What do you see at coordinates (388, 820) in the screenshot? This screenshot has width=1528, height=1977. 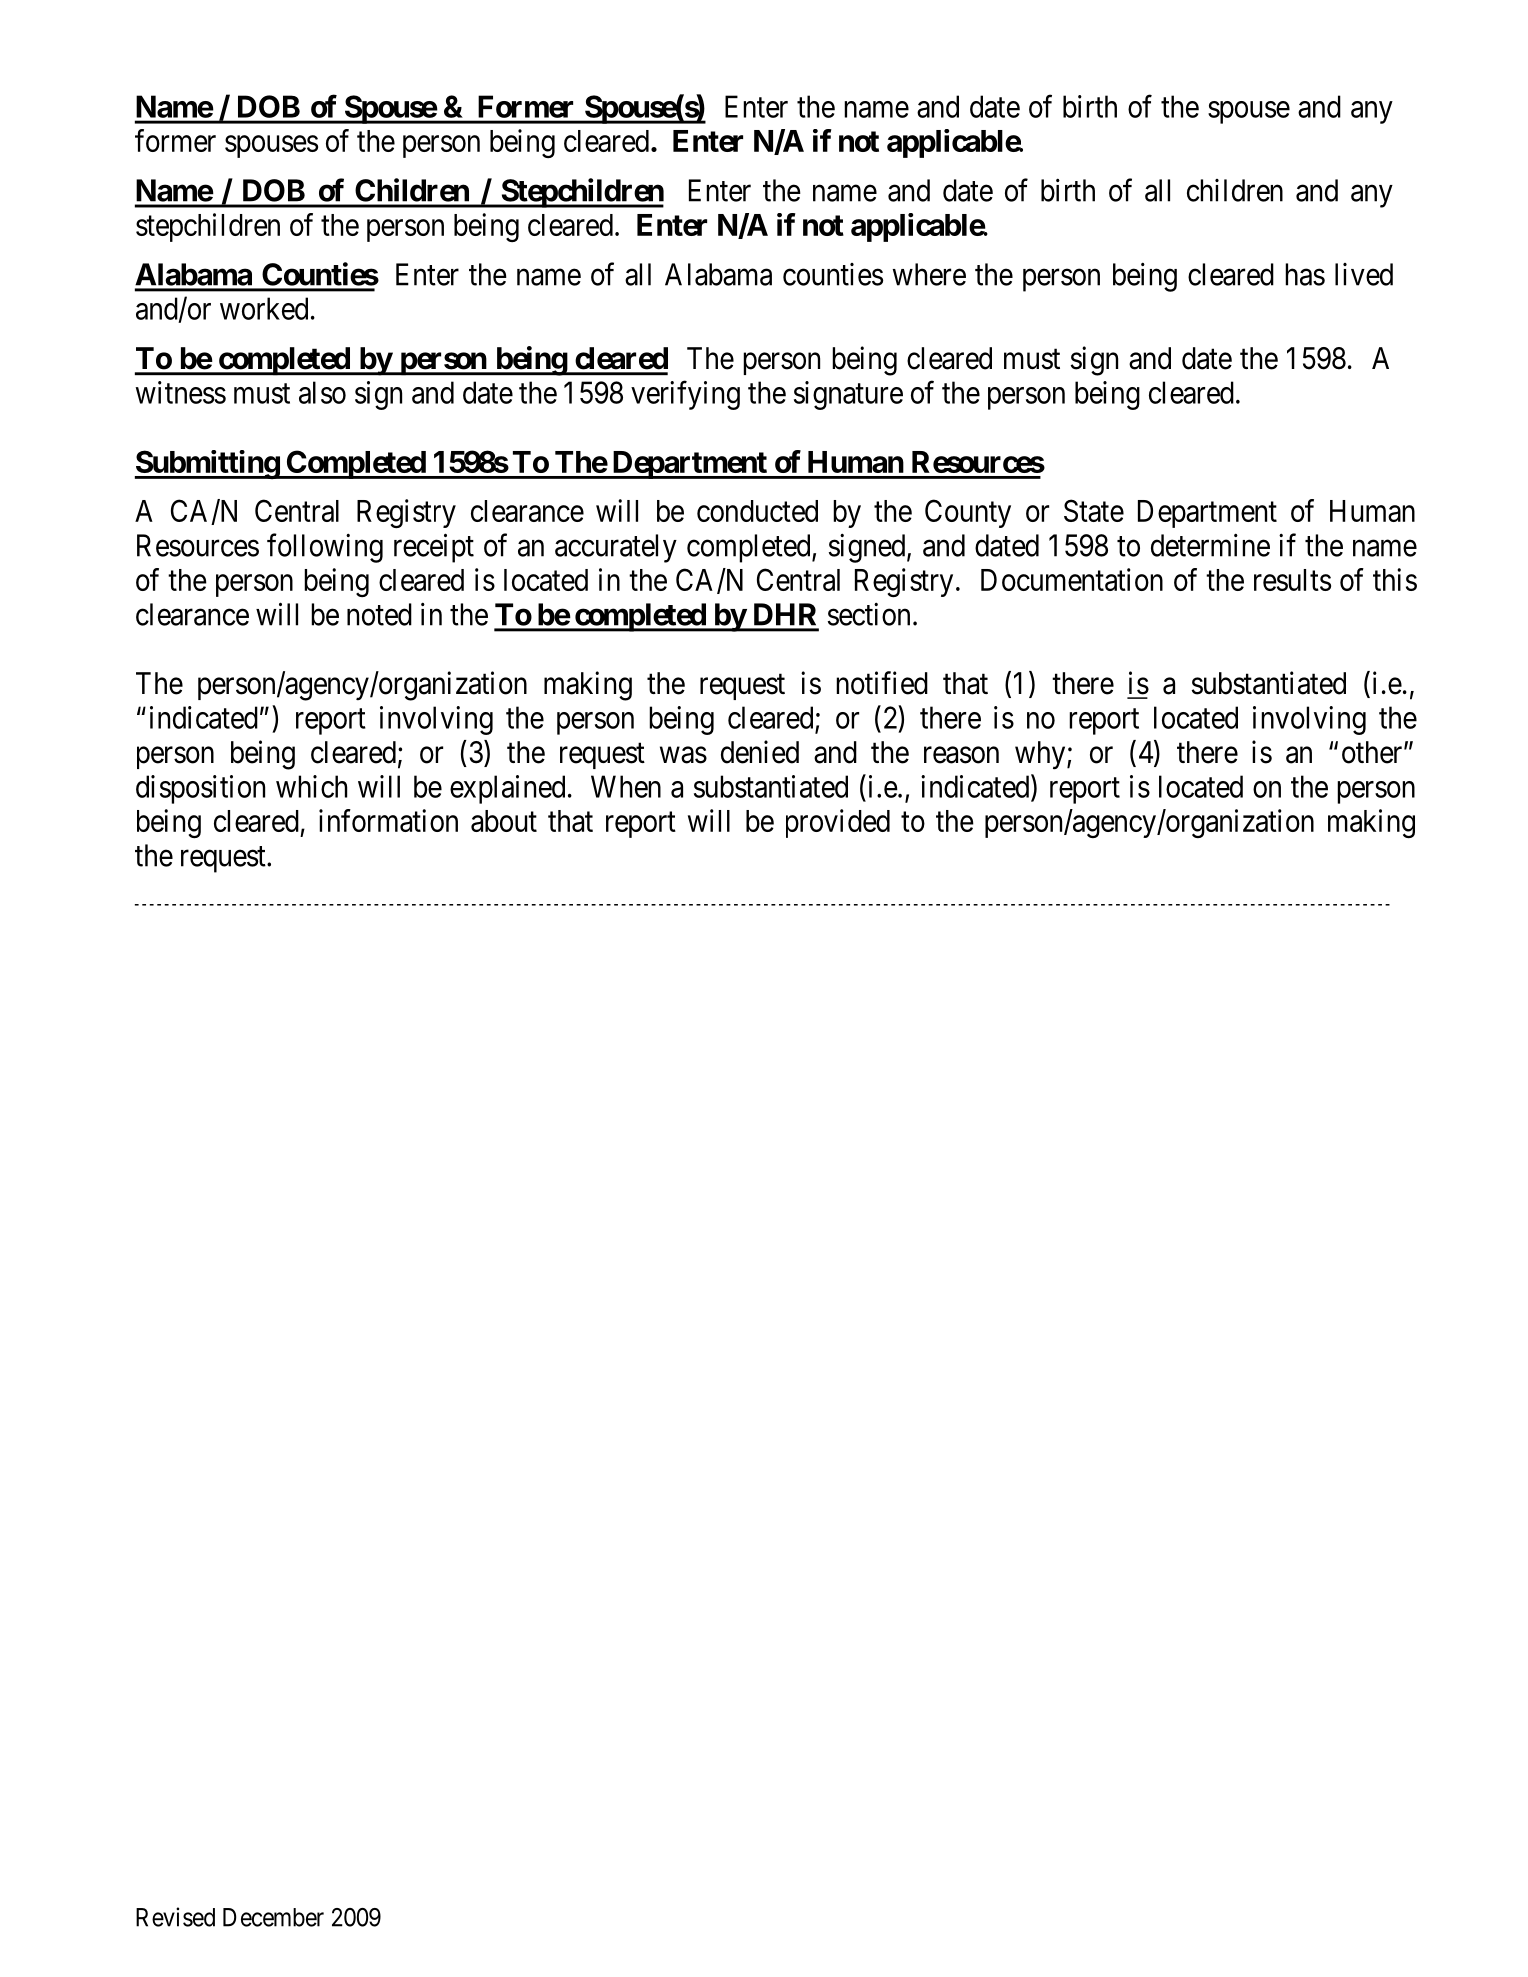 I see `information` at bounding box center [388, 820].
